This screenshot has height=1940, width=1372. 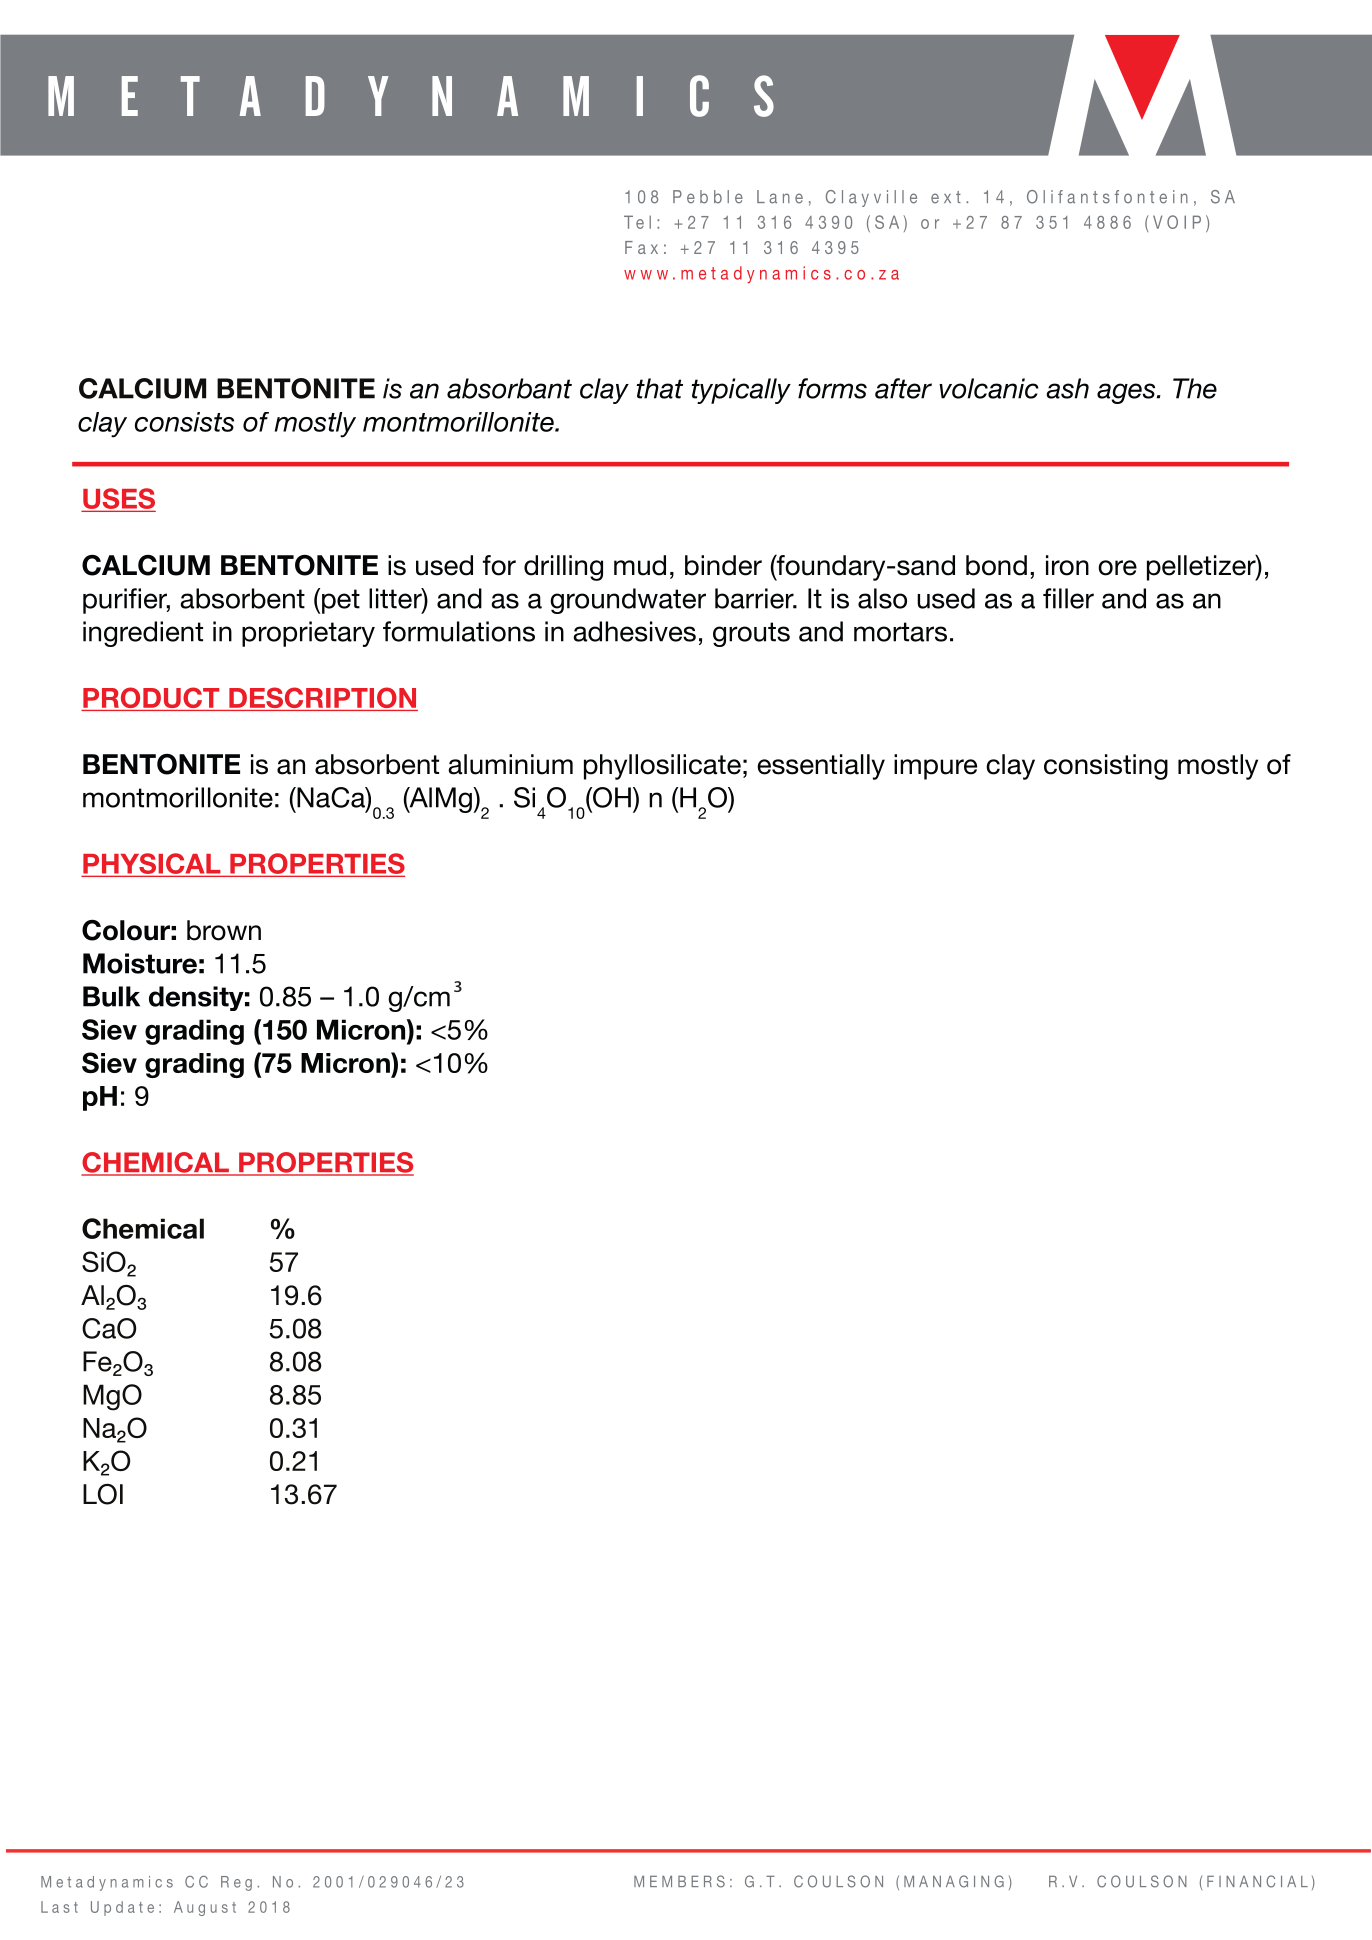 I want to click on Reg, so click(x=236, y=1883).
